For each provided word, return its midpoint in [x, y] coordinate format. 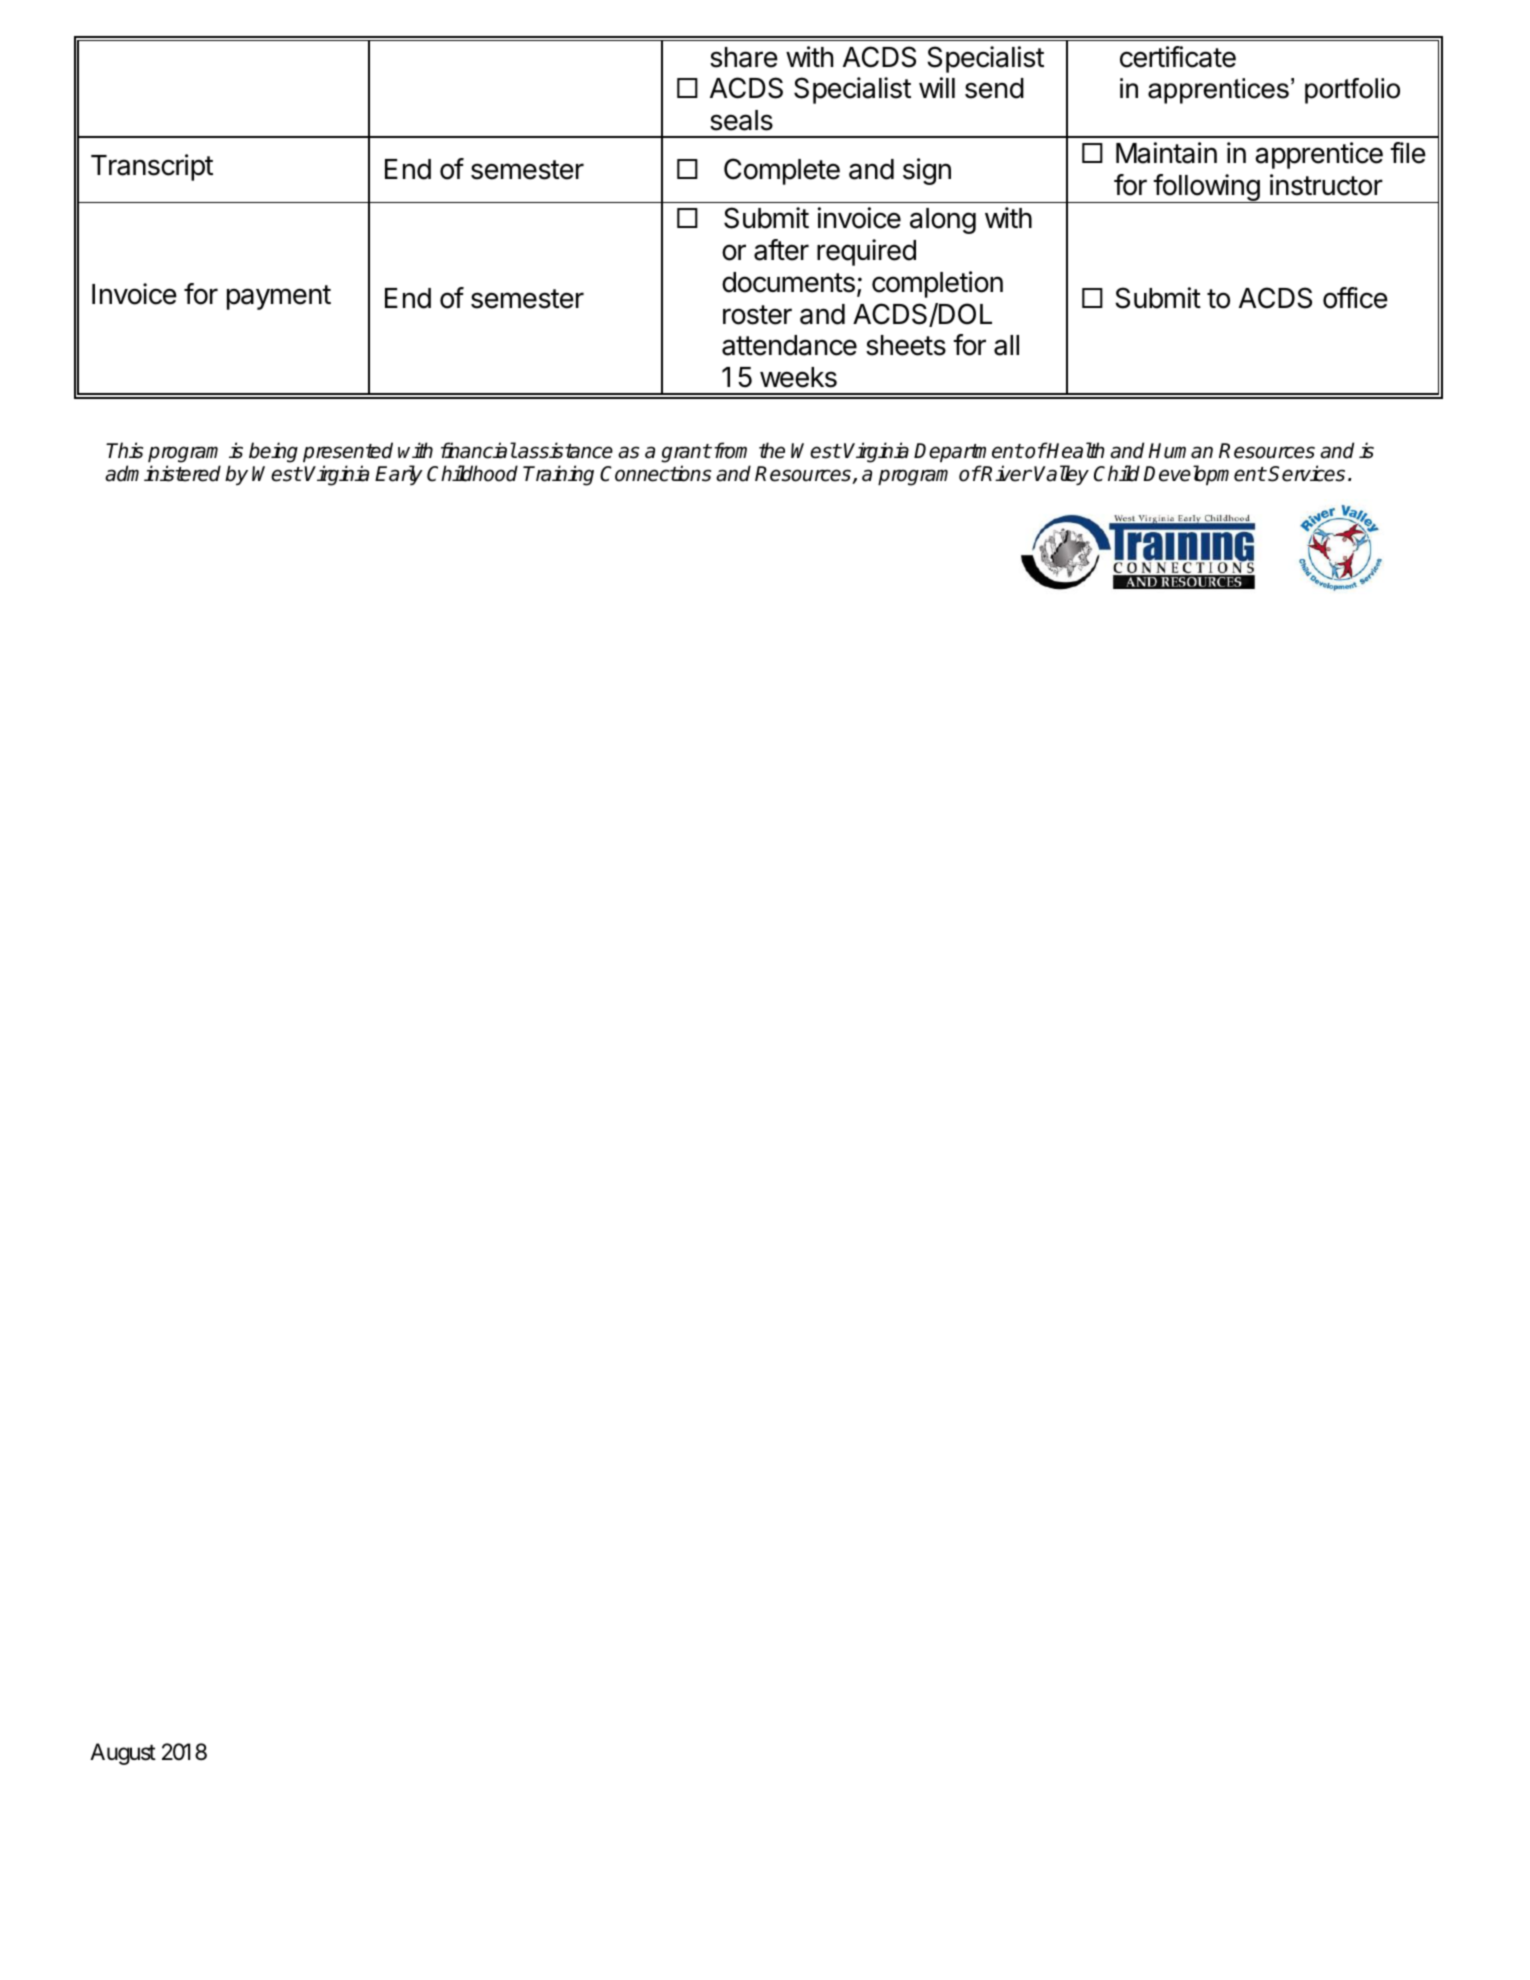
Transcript [152, 167]
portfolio [1352, 91]
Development [1204, 475]
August [123, 1754]
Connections [655, 473]
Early [399, 475]
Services [1306, 473]
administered [163, 473]
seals [741, 120]
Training [558, 475]
